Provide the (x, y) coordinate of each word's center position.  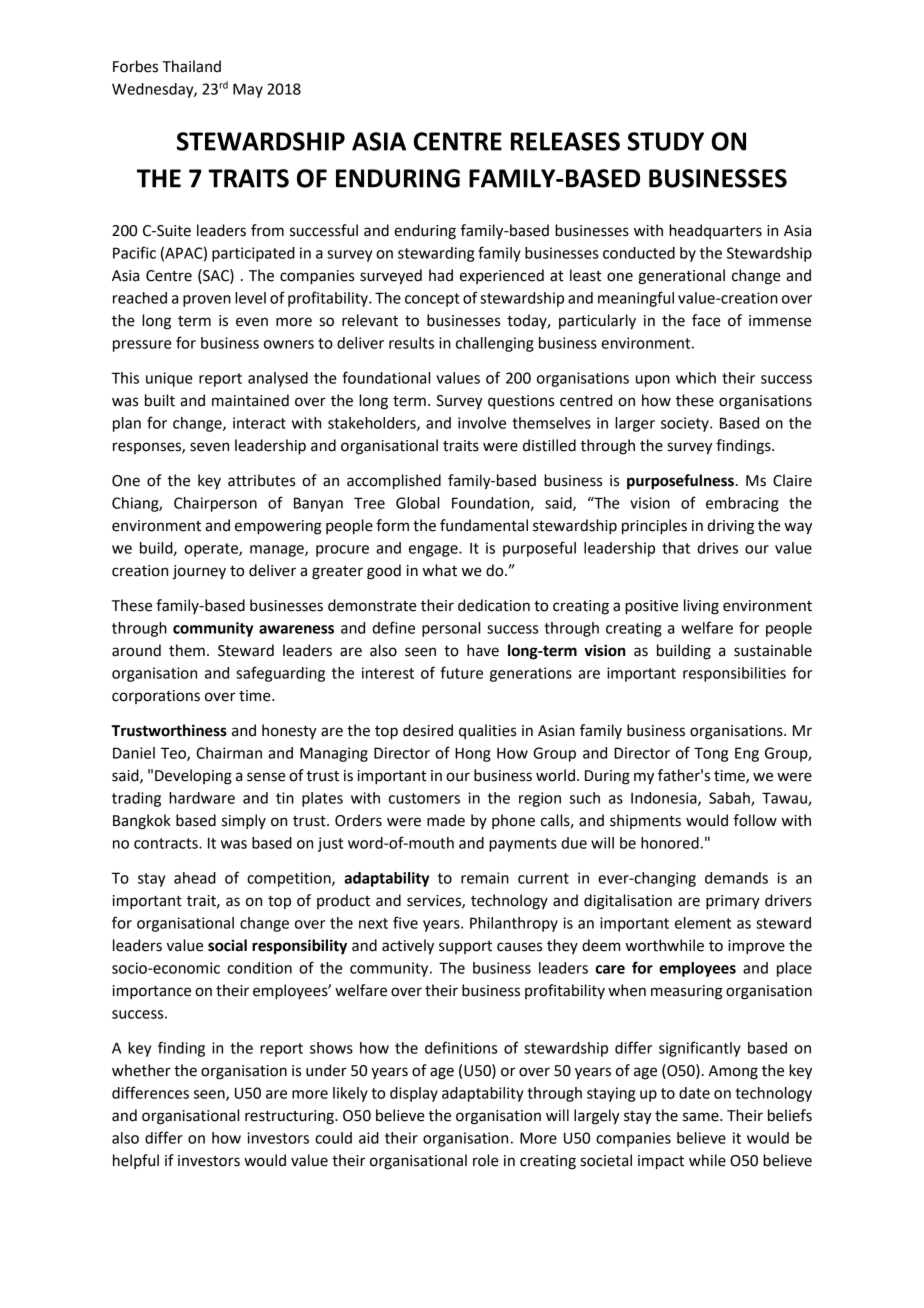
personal (451, 629)
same (702, 1117)
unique (169, 379)
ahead (195, 878)
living (701, 607)
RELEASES (565, 141)
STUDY (666, 141)
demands (736, 878)
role (486, 1160)
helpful (136, 1161)
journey (199, 572)
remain (485, 878)
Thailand (191, 66)
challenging (495, 344)
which (696, 378)
